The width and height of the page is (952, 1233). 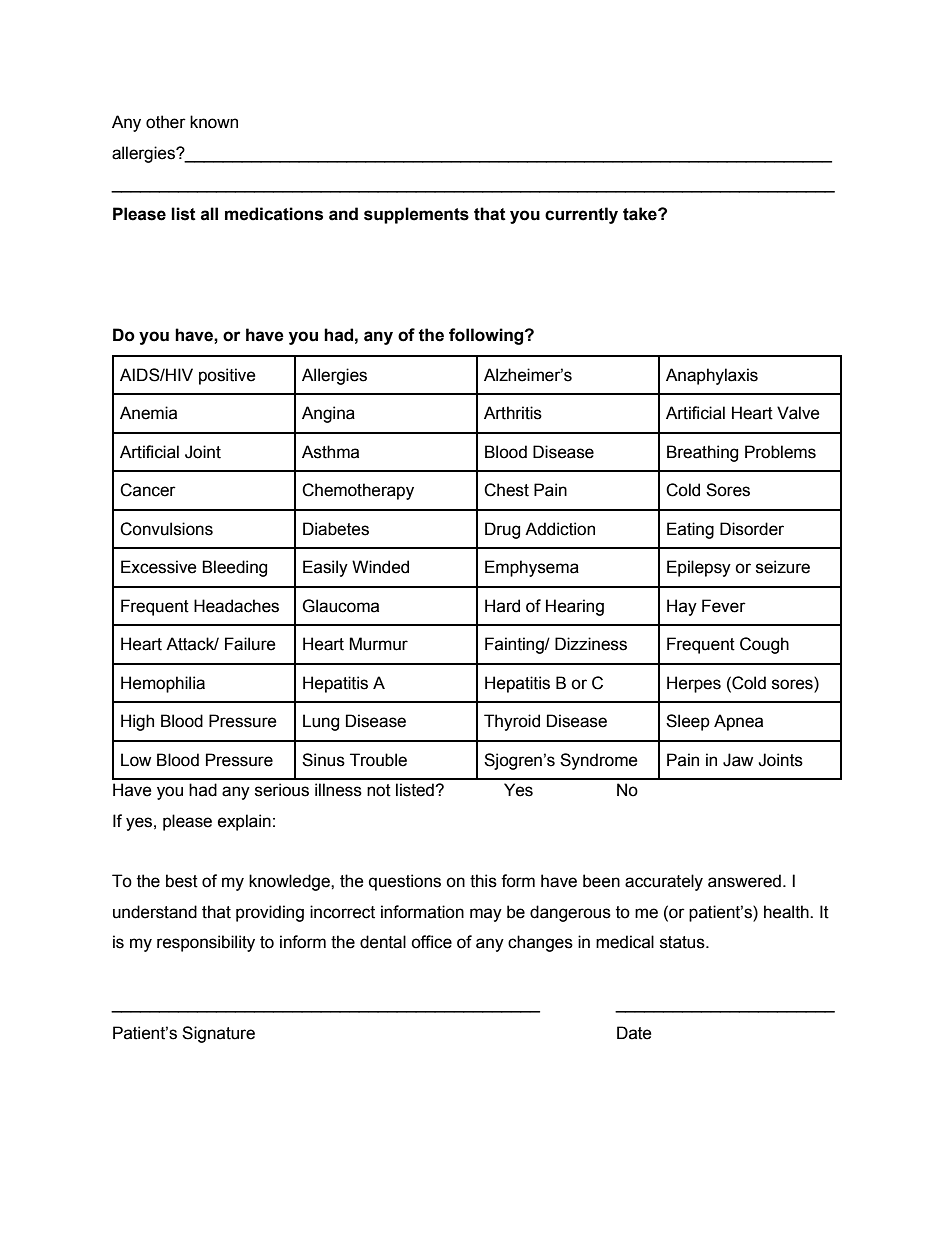 I want to click on Date, so click(x=634, y=1033).
